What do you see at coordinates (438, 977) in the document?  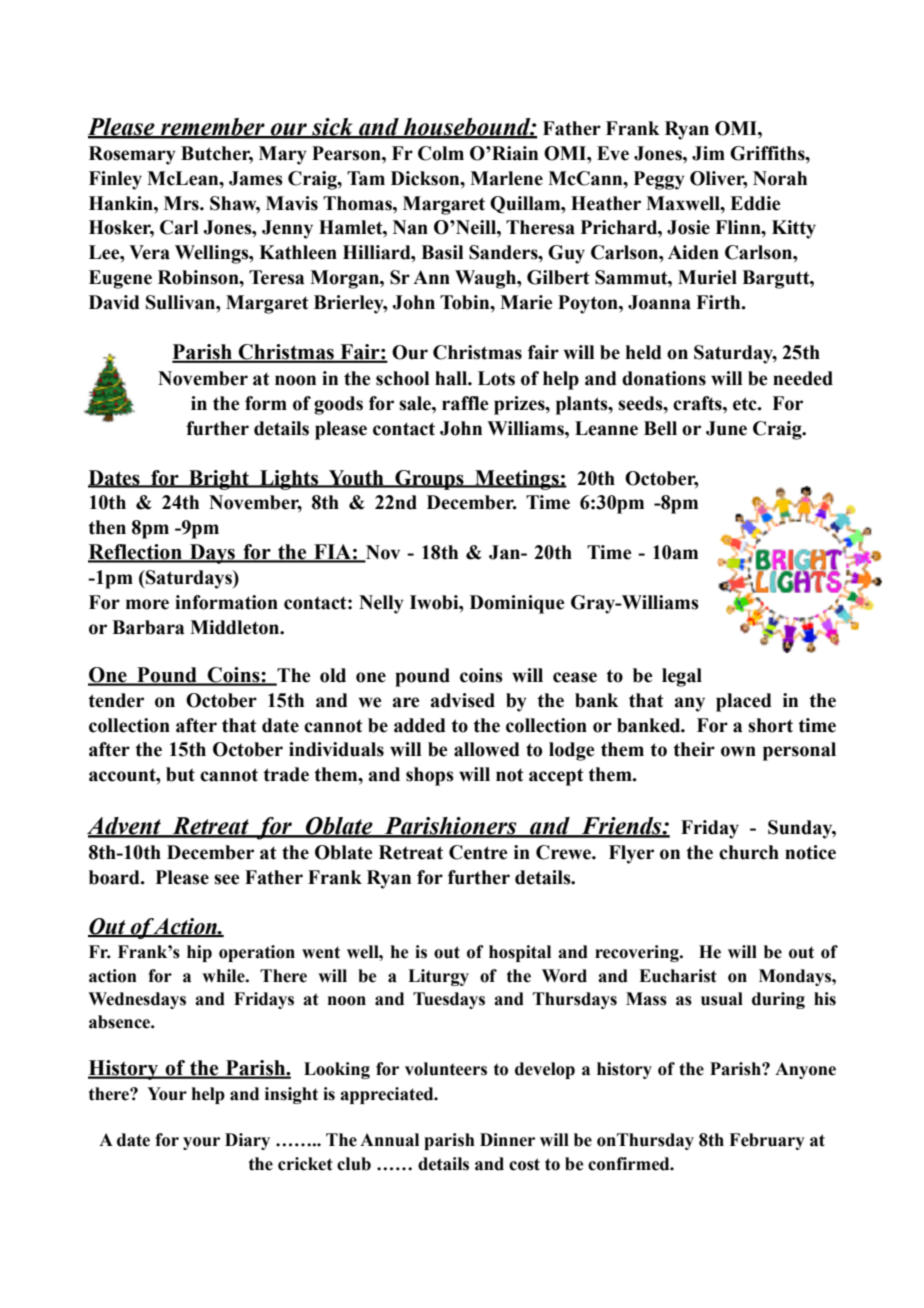 I see `Liturgy` at bounding box center [438, 977].
